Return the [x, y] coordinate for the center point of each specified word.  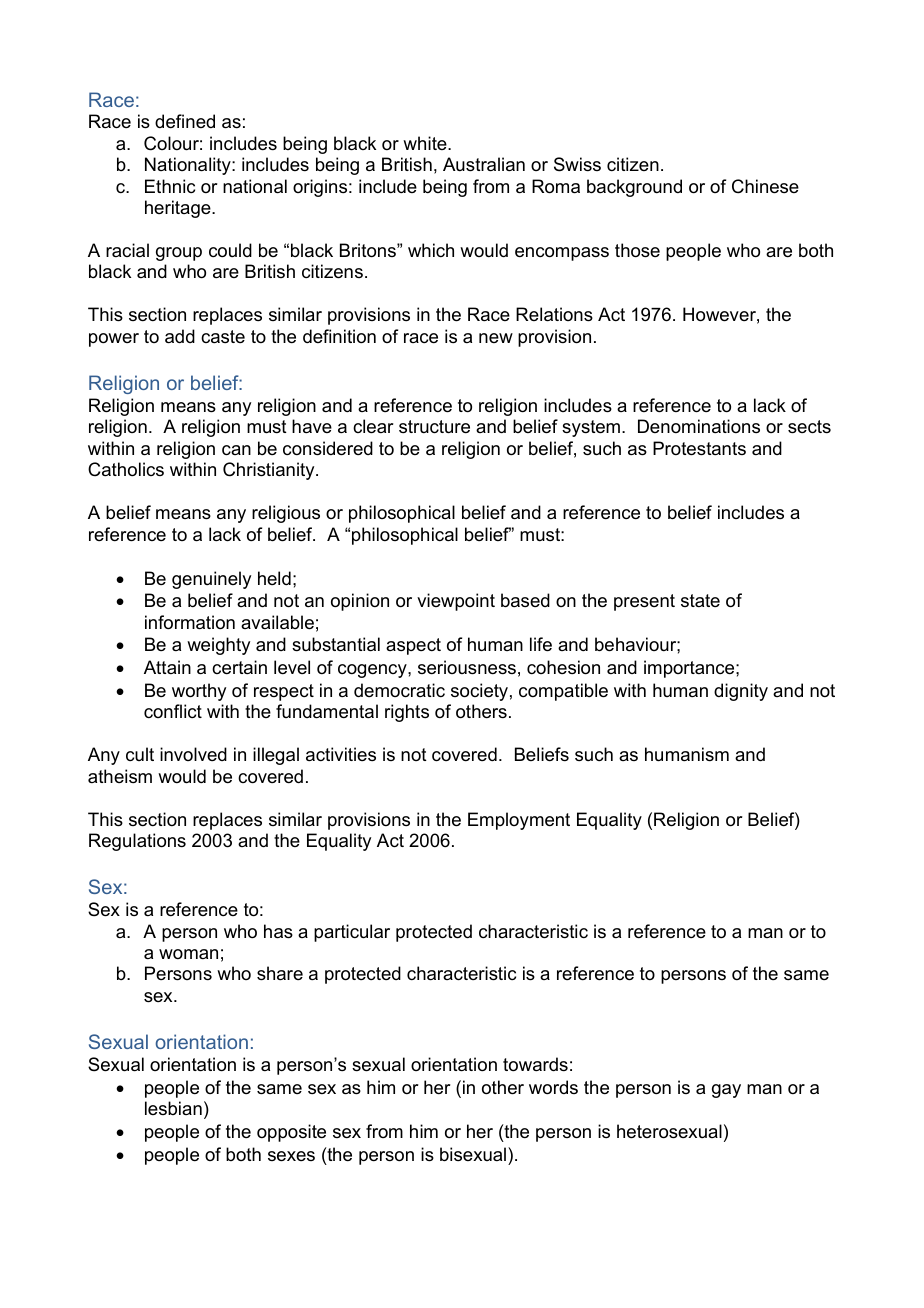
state [700, 600]
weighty [218, 646]
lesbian [173, 1108]
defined [185, 121]
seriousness [467, 667]
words [553, 1087]
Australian [484, 164]
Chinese [765, 186]
